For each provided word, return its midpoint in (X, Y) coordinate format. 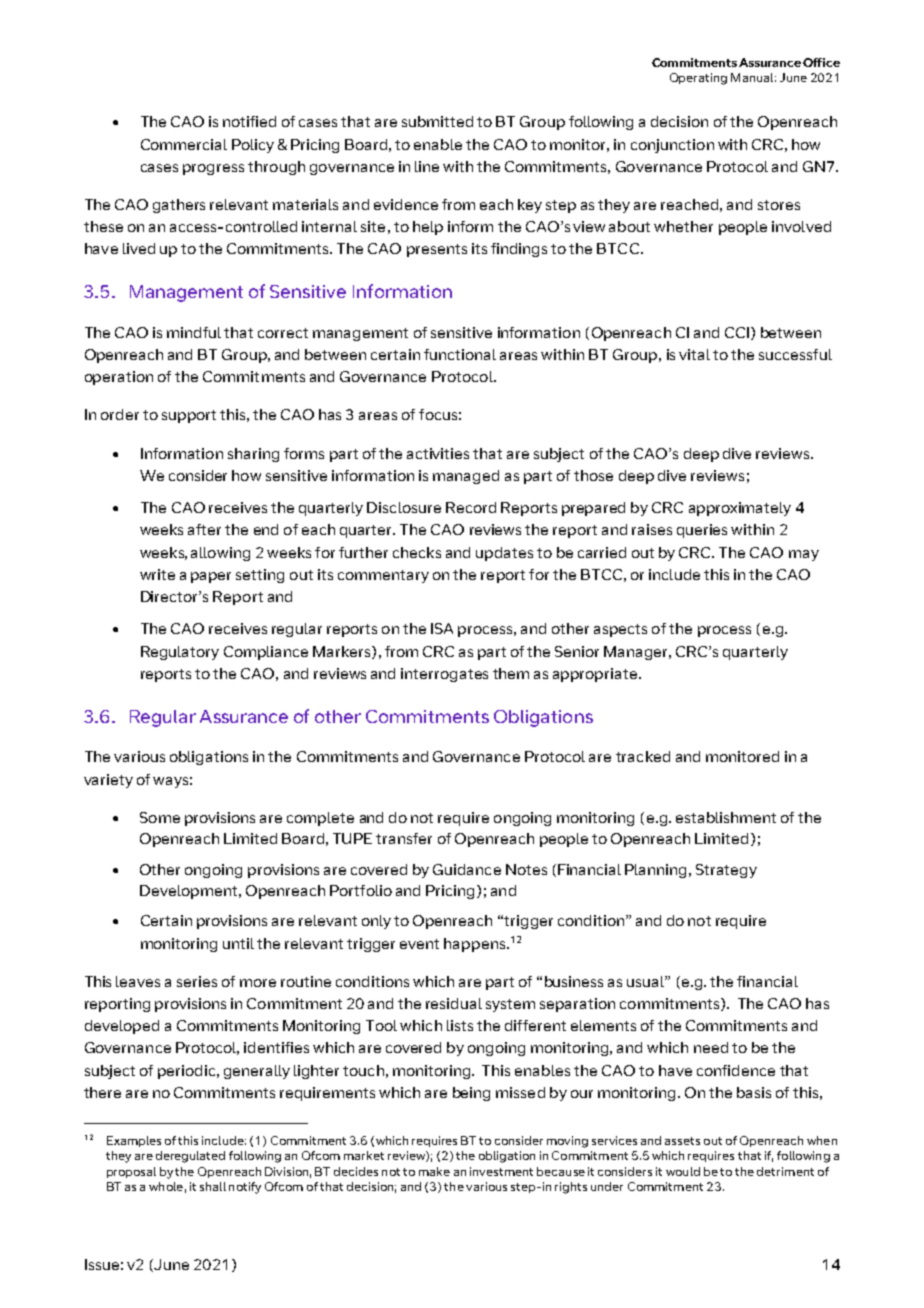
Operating (698, 79)
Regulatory (180, 653)
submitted (437, 121)
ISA (442, 628)
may (804, 555)
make (434, 1171)
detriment (785, 1171)
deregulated (190, 1157)
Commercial (184, 144)
